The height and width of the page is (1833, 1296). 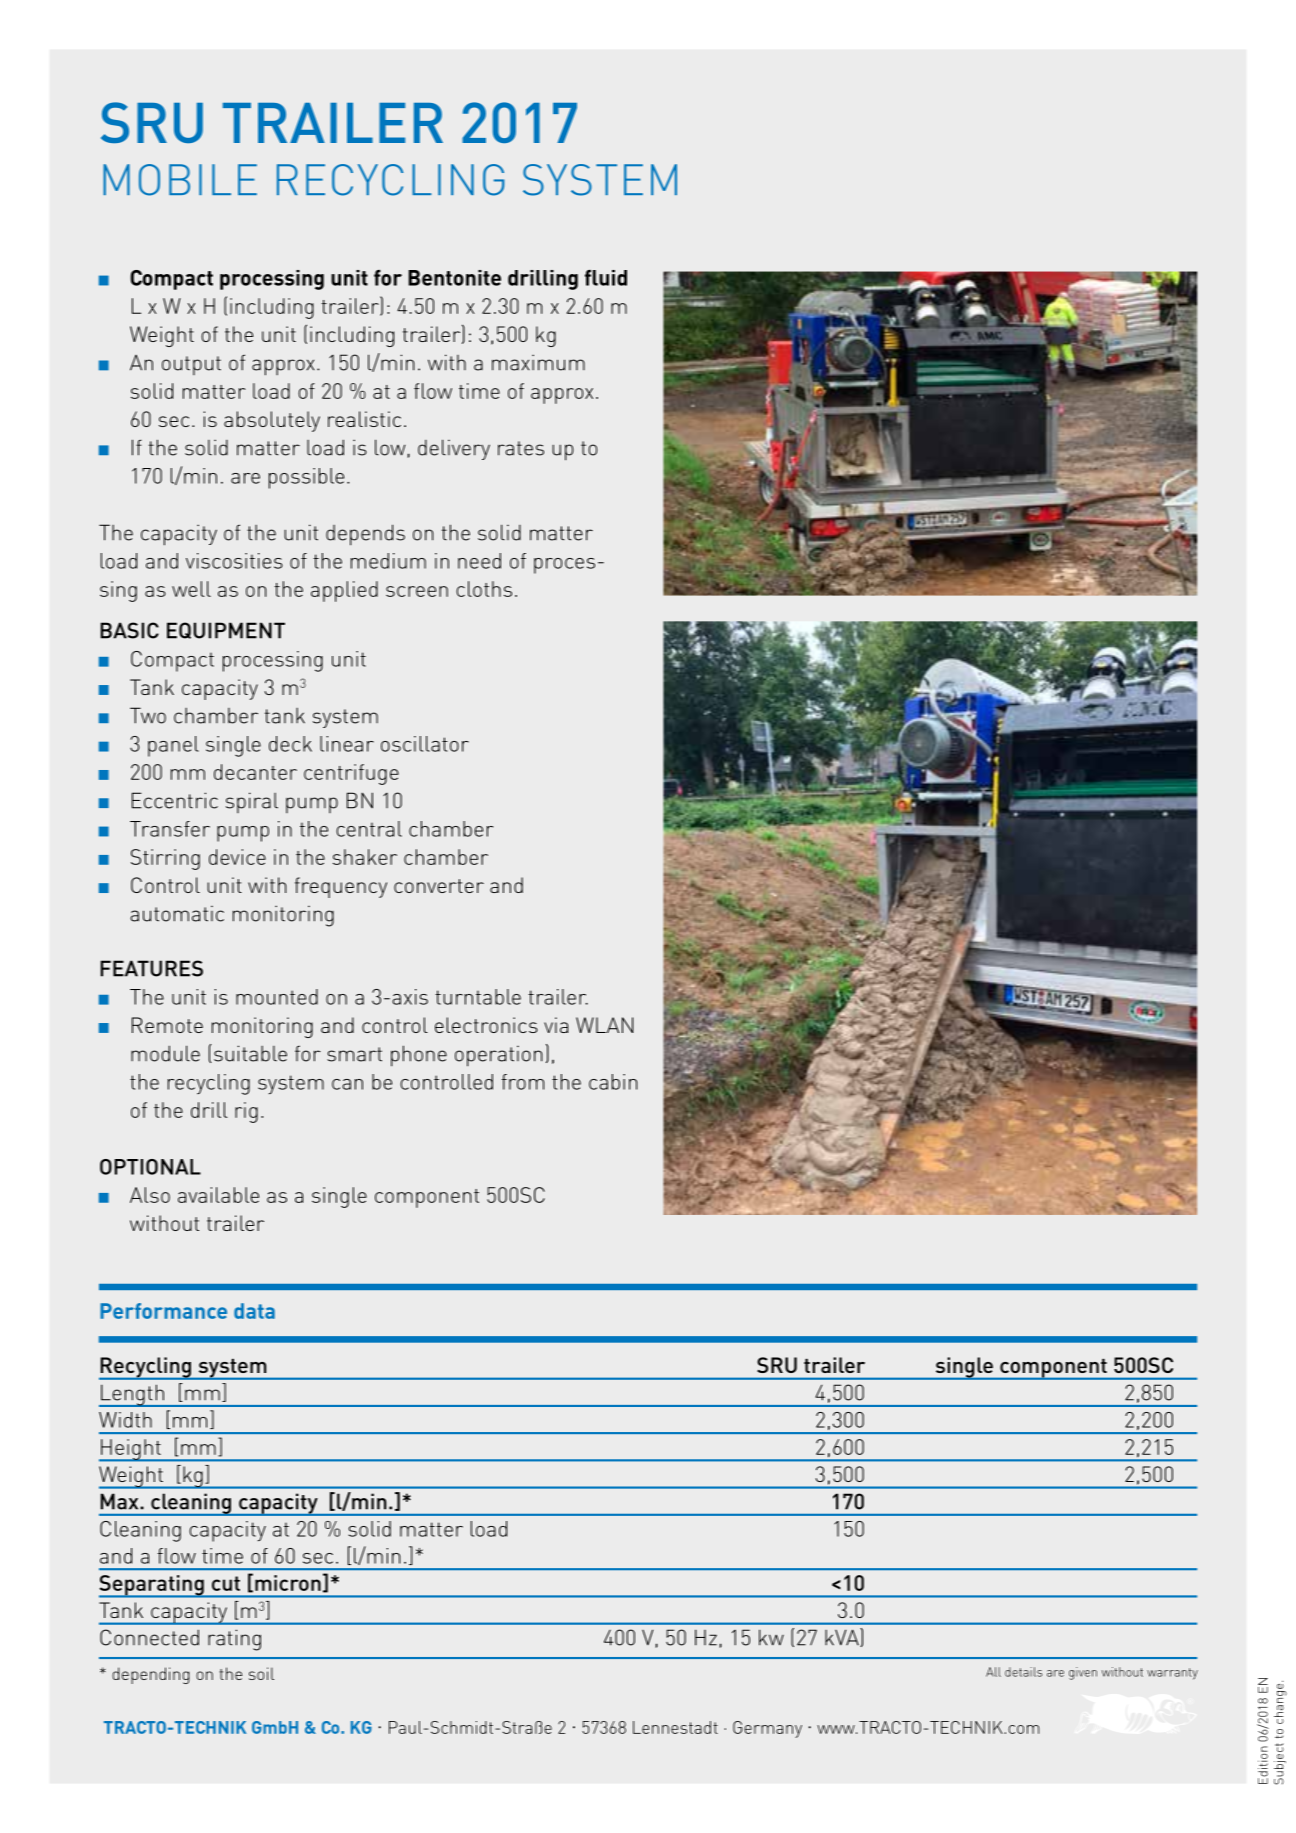 What do you see at coordinates (521, 448) in the page?
I see `rates` at bounding box center [521, 448].
